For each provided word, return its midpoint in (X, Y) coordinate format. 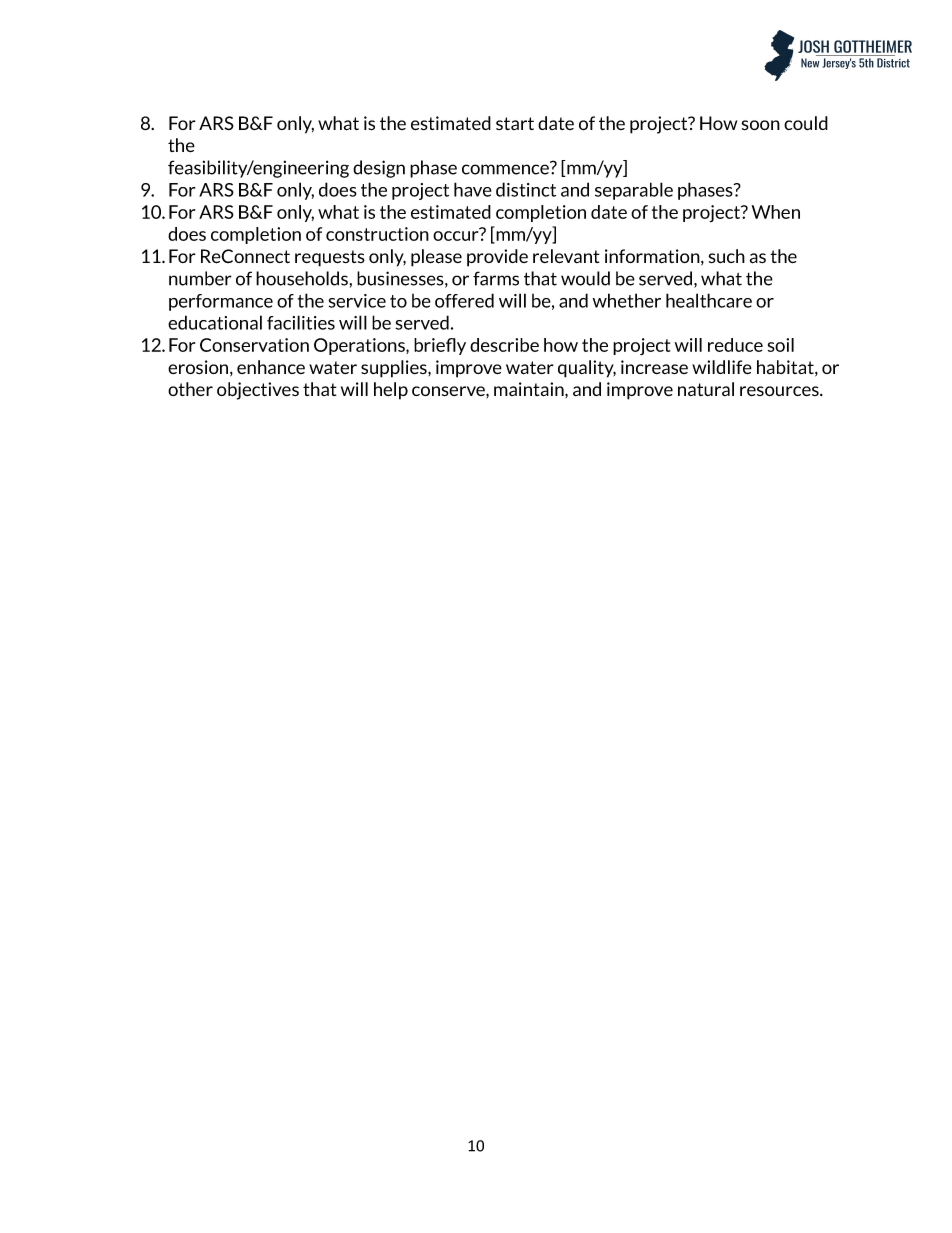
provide (497, 258)
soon (761, 125)
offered (464, 300)
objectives (258, 391)
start (515, 123)
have (473, 189)
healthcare (709, 300)
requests (330, 258)
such (727, 256)
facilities (301, 322)
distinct (526, 189)
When (776, 212)
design (379, 169)
